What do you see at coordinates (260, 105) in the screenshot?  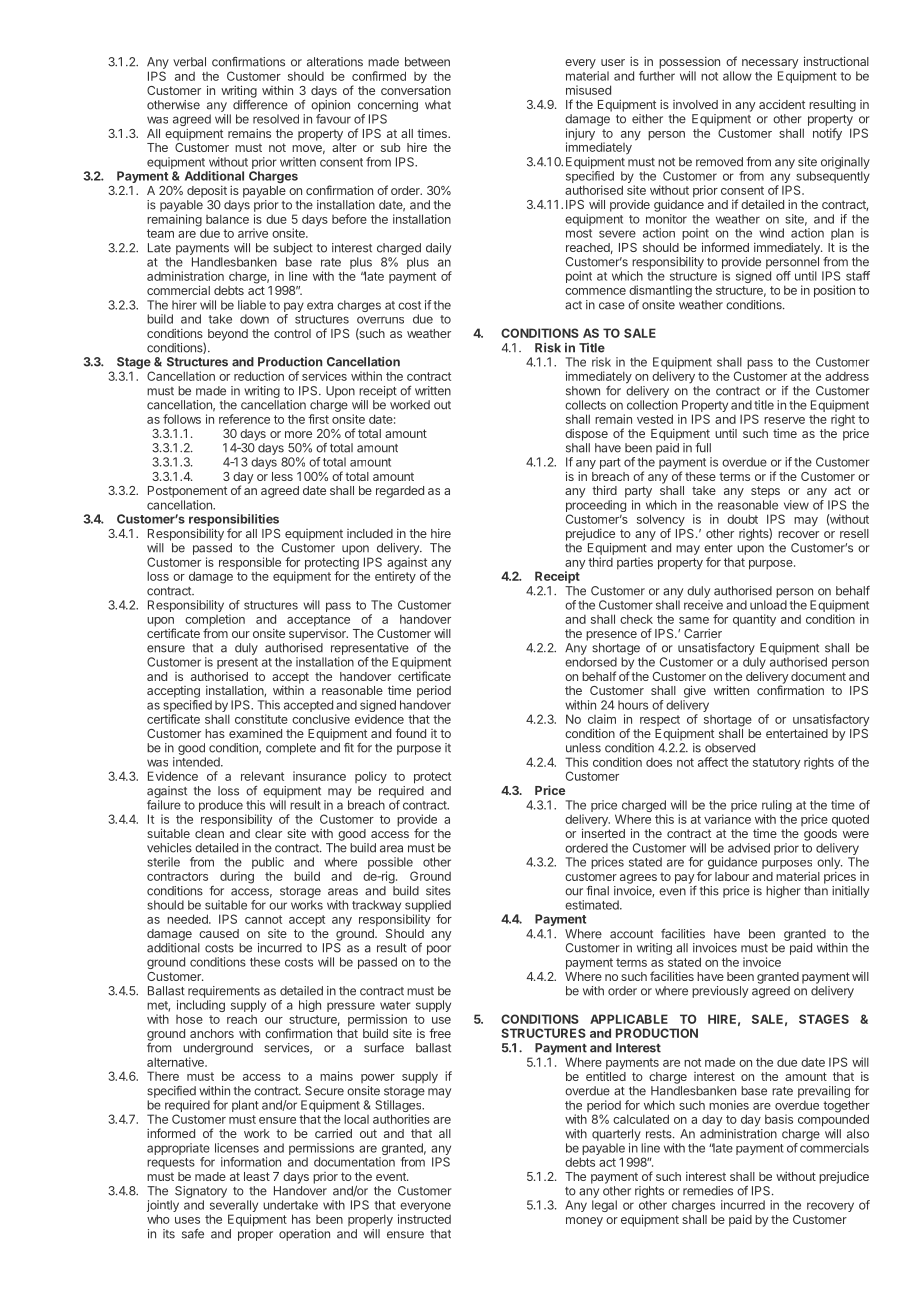 I see `difference` at bounding box center [260, 105].
